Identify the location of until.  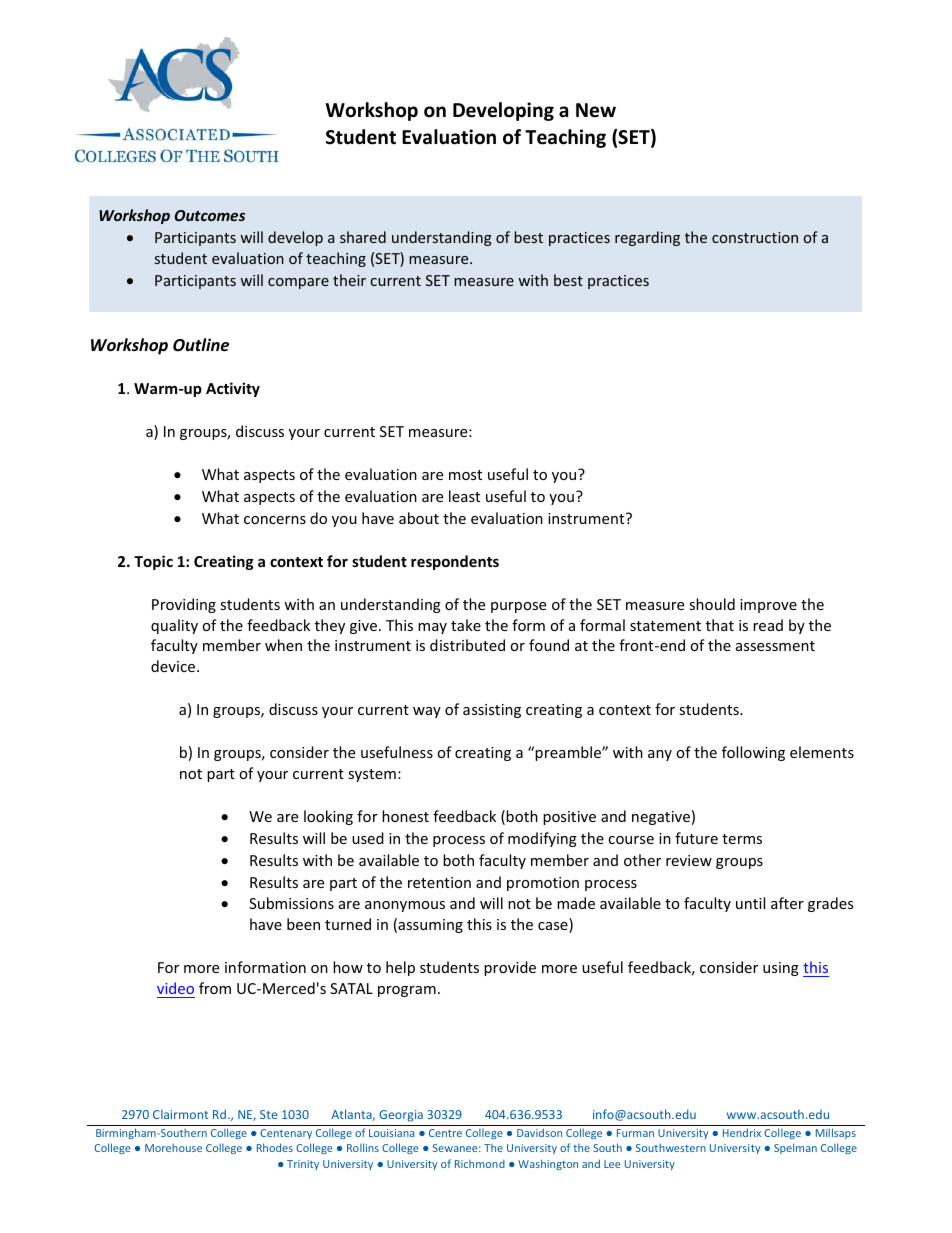
(750, 903).
